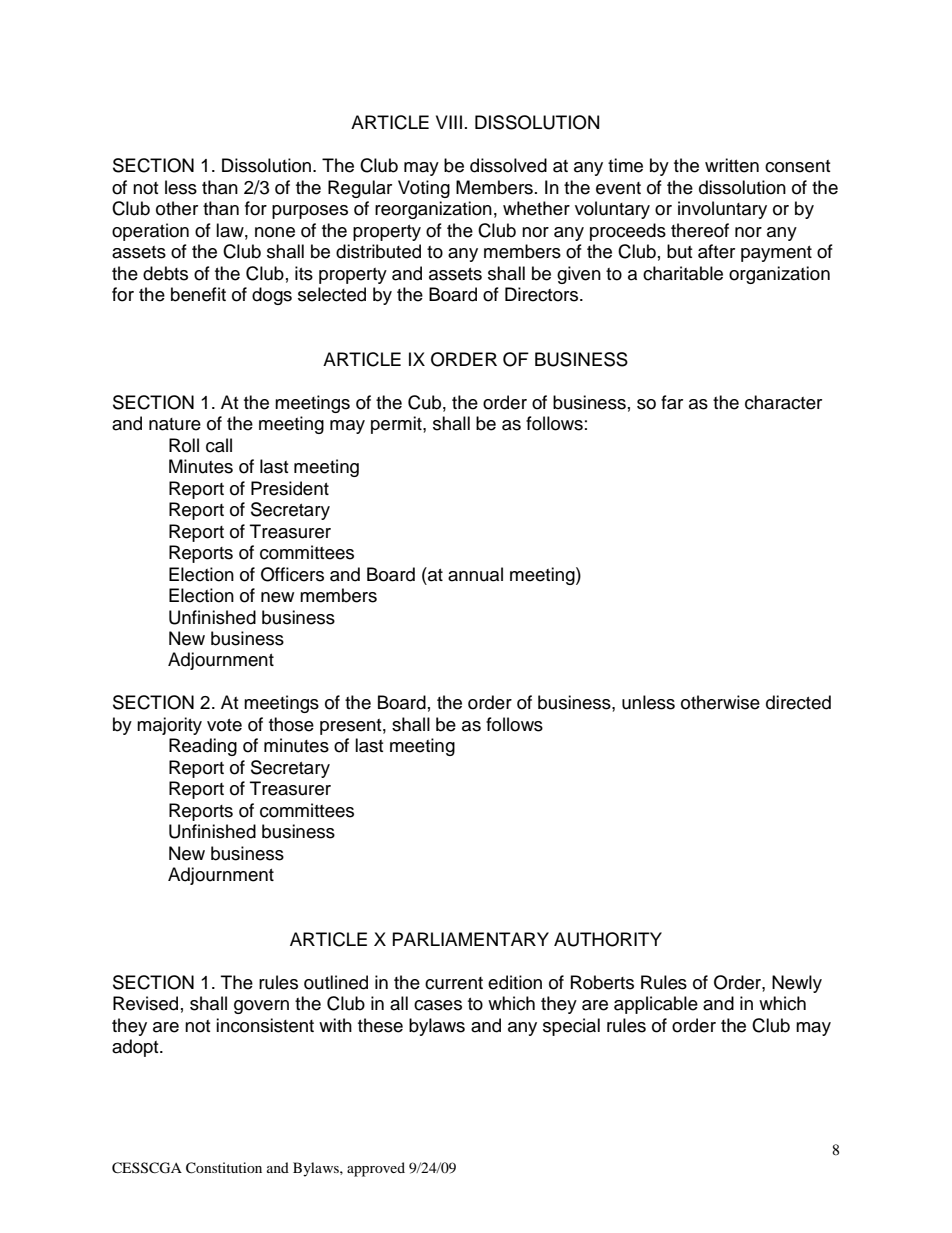 The image size is (952, 1233). Describe the element at coordinates (783, 402) in the image. I see `character` at that location.
